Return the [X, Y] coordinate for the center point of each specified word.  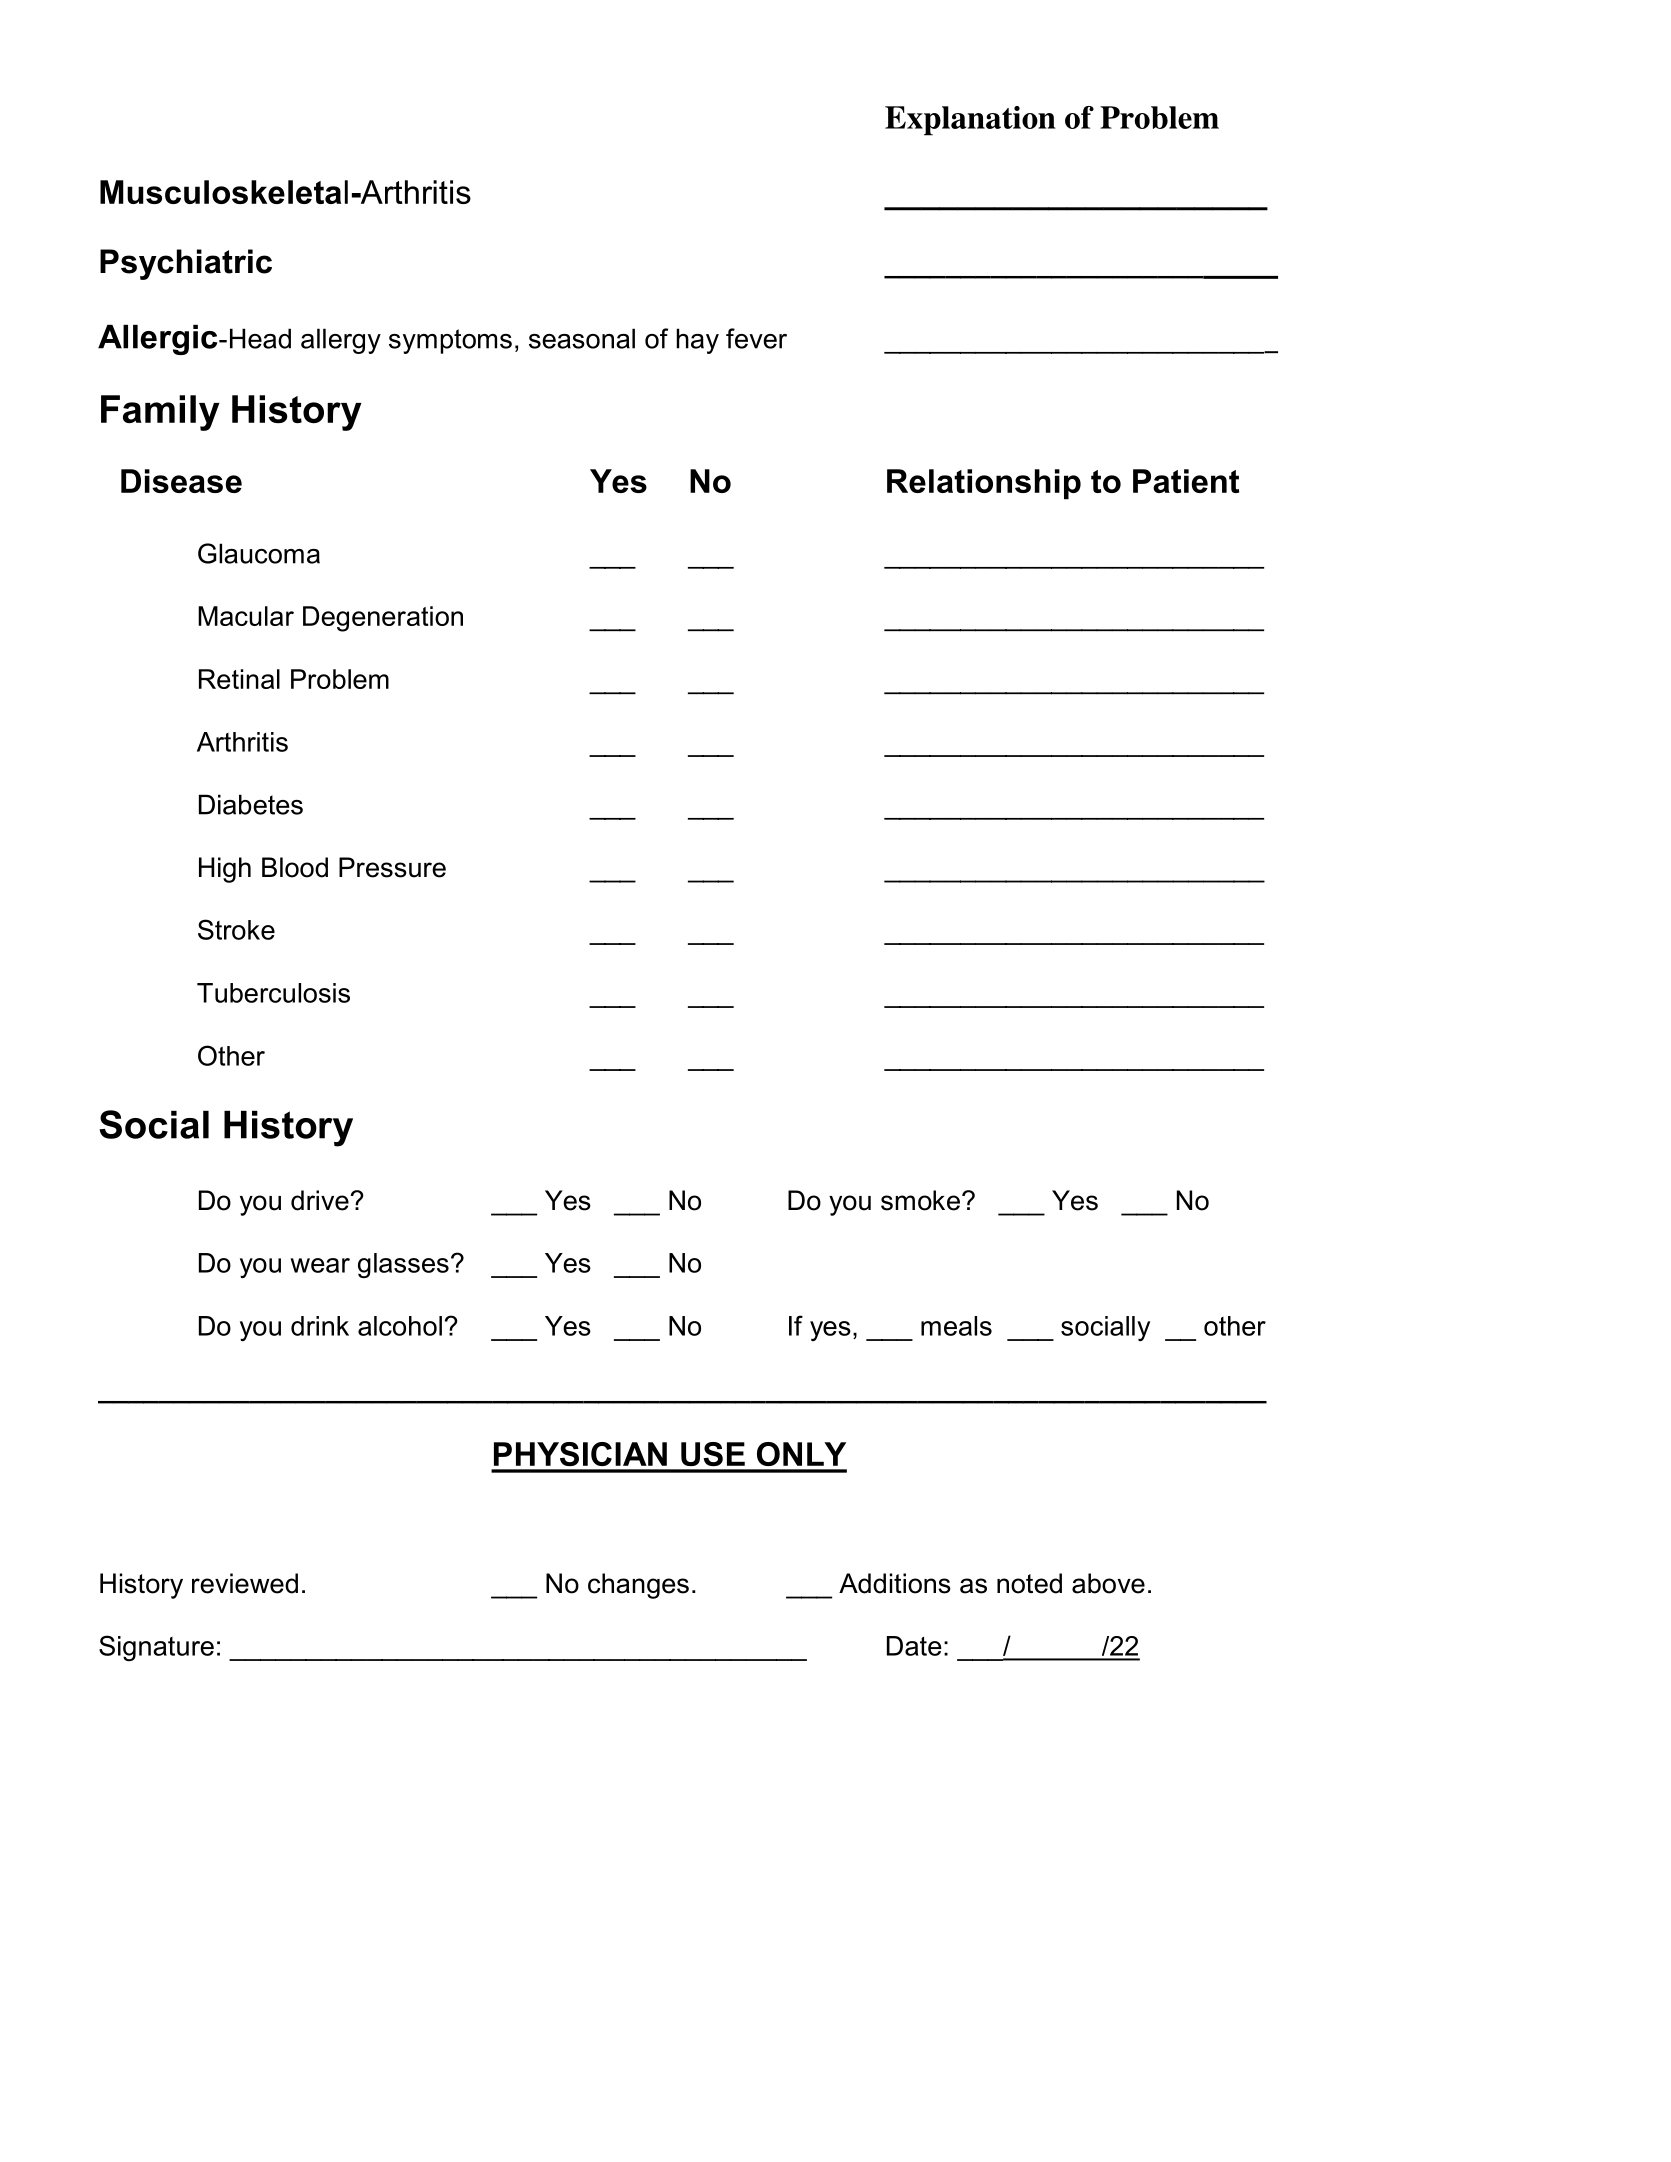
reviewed [245, 1583]
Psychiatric [186, 264]
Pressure [392, 867]
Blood [295, 867]
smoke [920, 1200]
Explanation [970, 121]
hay [697, 341]
